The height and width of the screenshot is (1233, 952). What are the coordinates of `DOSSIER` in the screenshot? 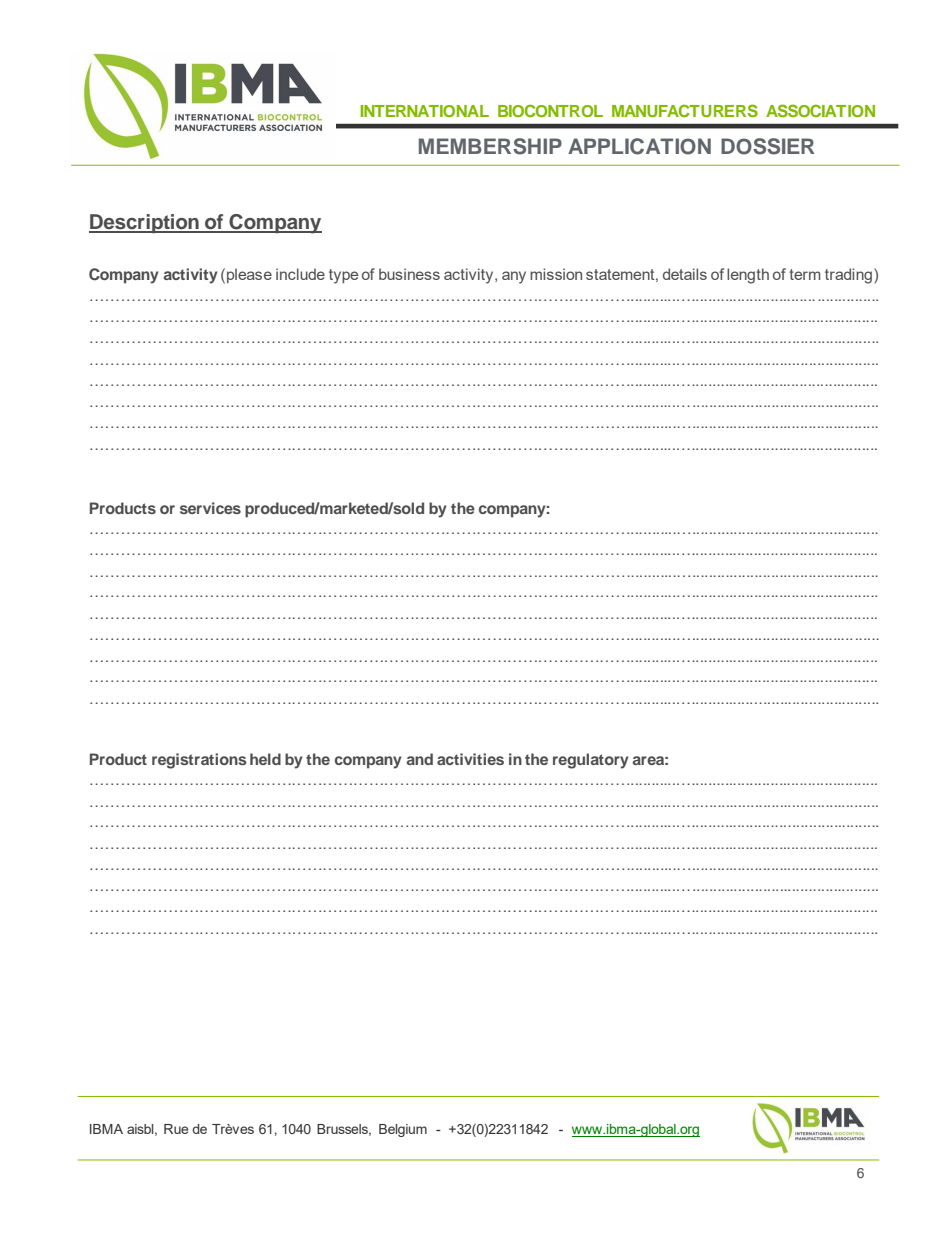 It's located at (768, 146).
